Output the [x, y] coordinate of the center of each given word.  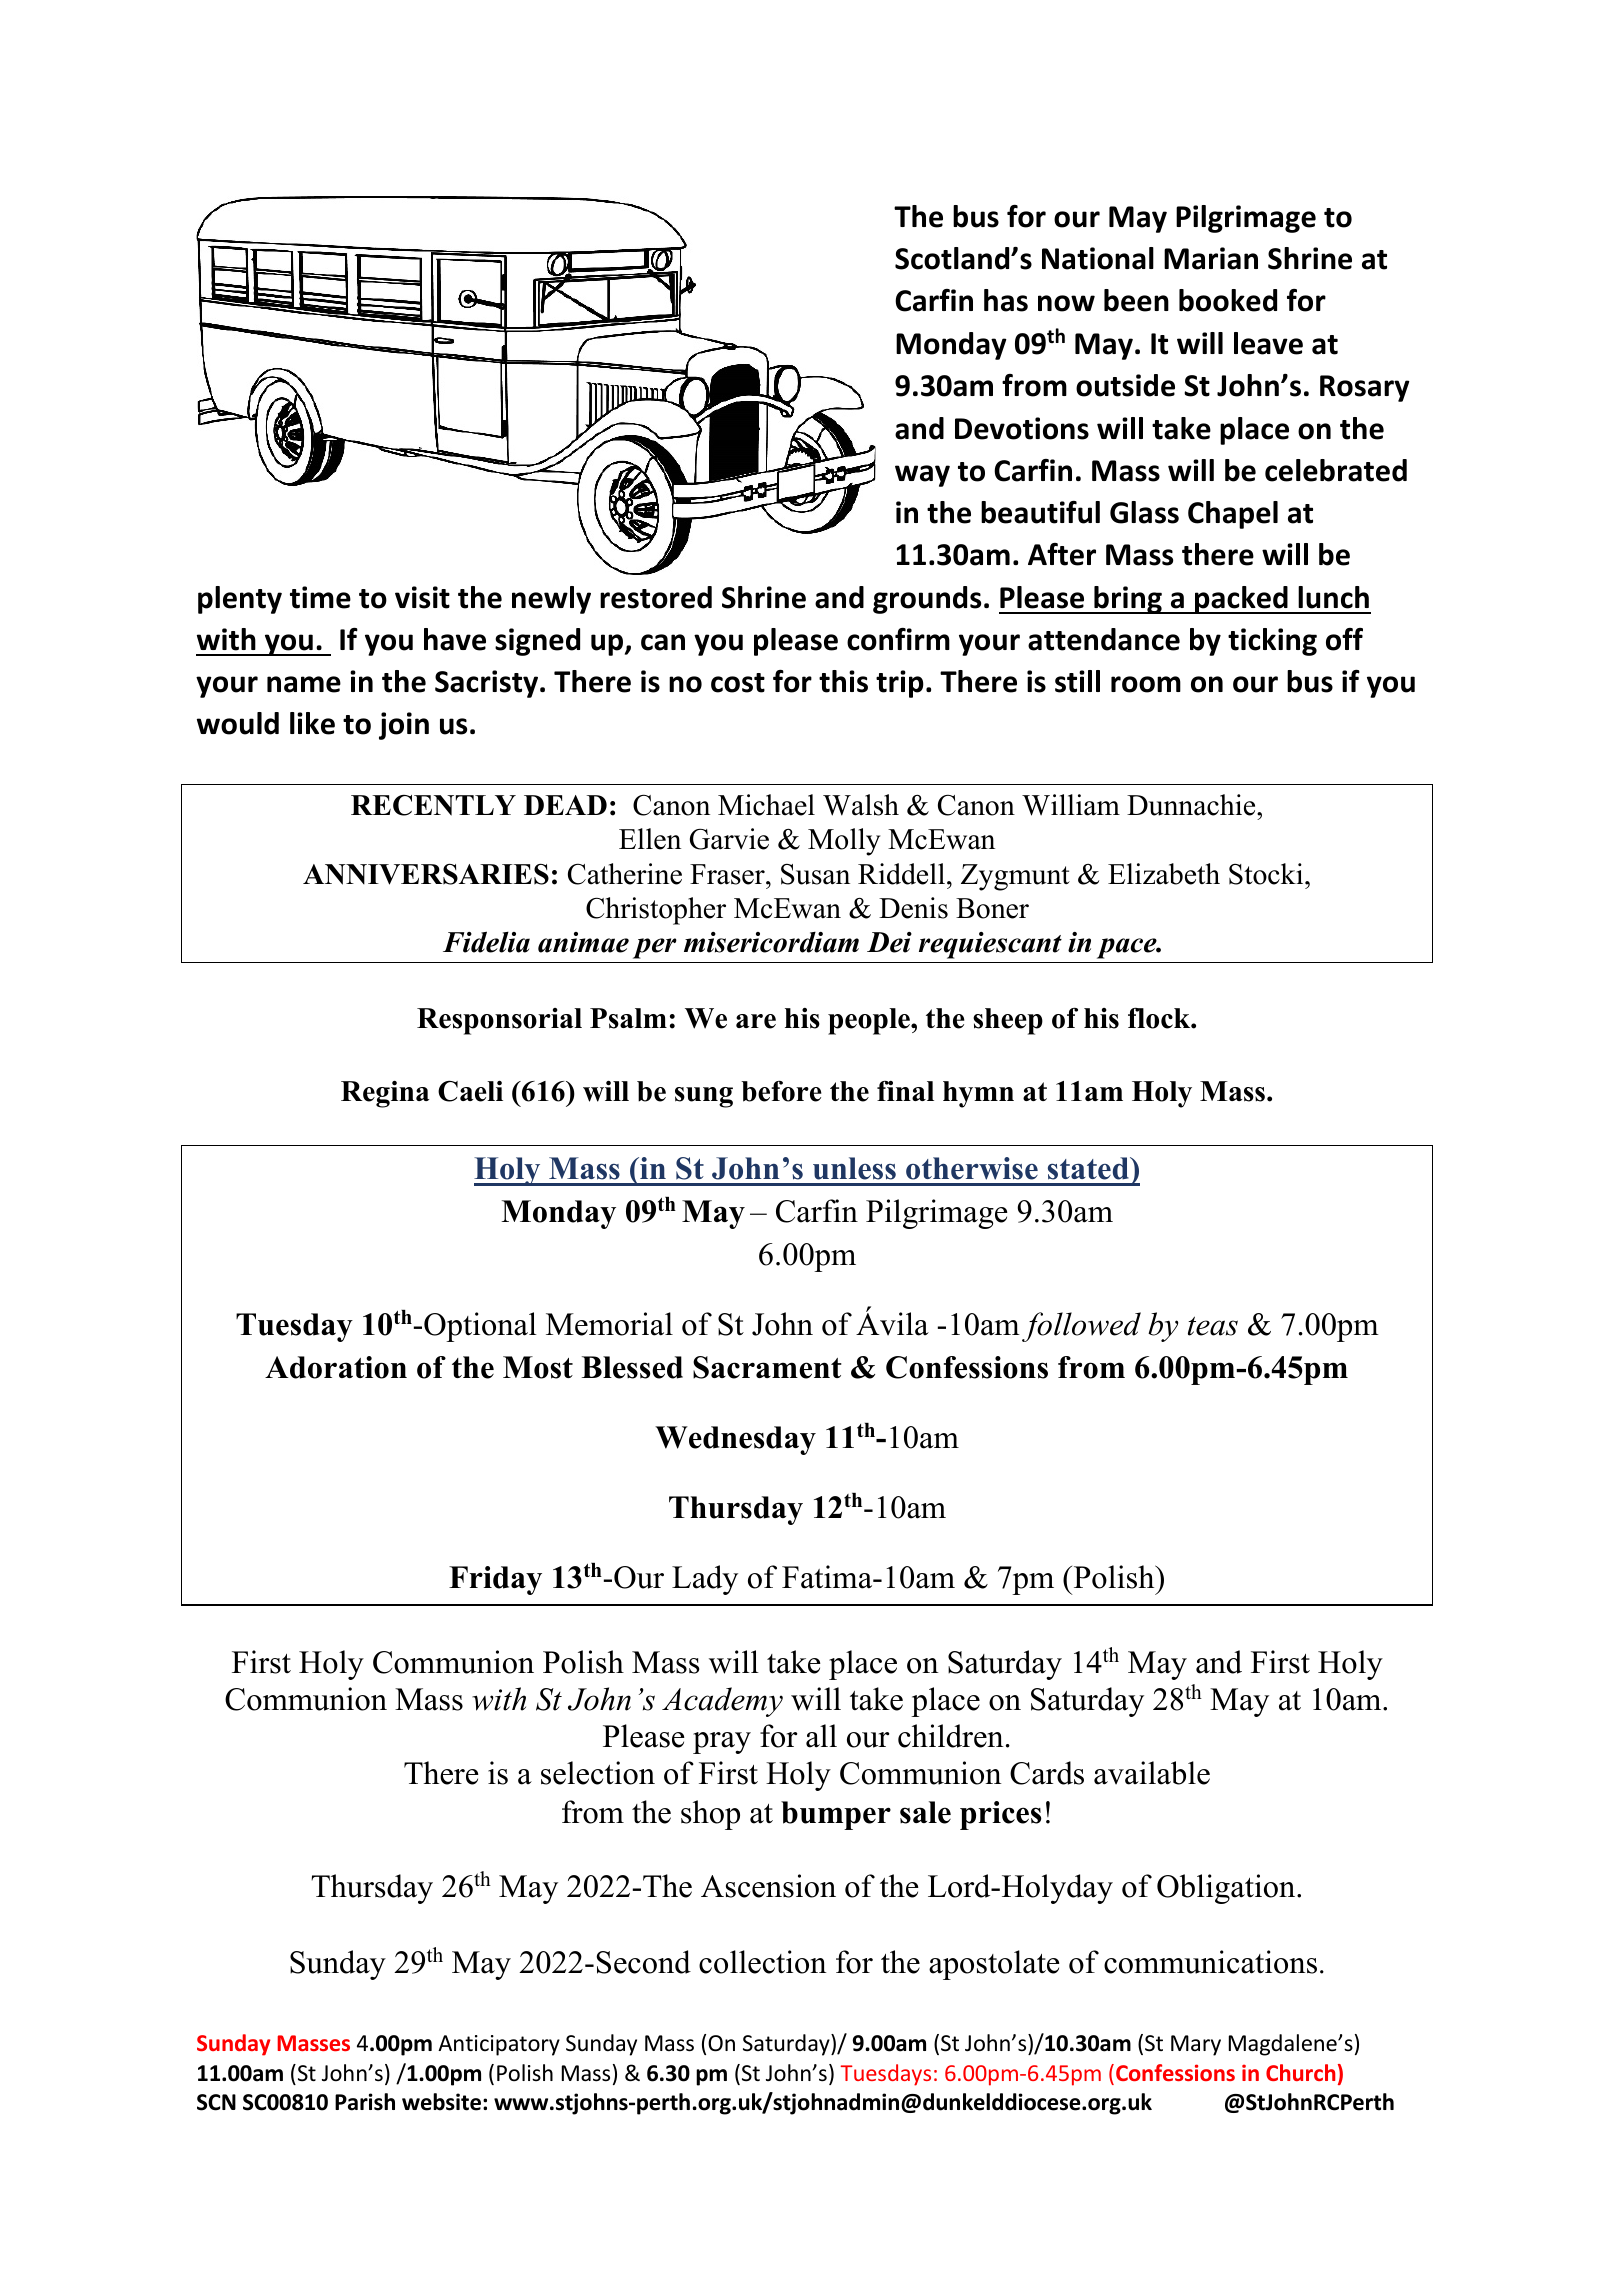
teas [1213, 1326]
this [843, 681]
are [756, 1021]
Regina [385, 1094]
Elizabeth [1164, 874]
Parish [365, 2102]
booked [1228, 300]
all [821, 1736]
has [1006, 300]
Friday [495, 1580]
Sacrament [767, 1367]
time [320, 597]
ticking [1272, 642]
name [304, 684]
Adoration [336, 1367]
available [1152, 1773]
